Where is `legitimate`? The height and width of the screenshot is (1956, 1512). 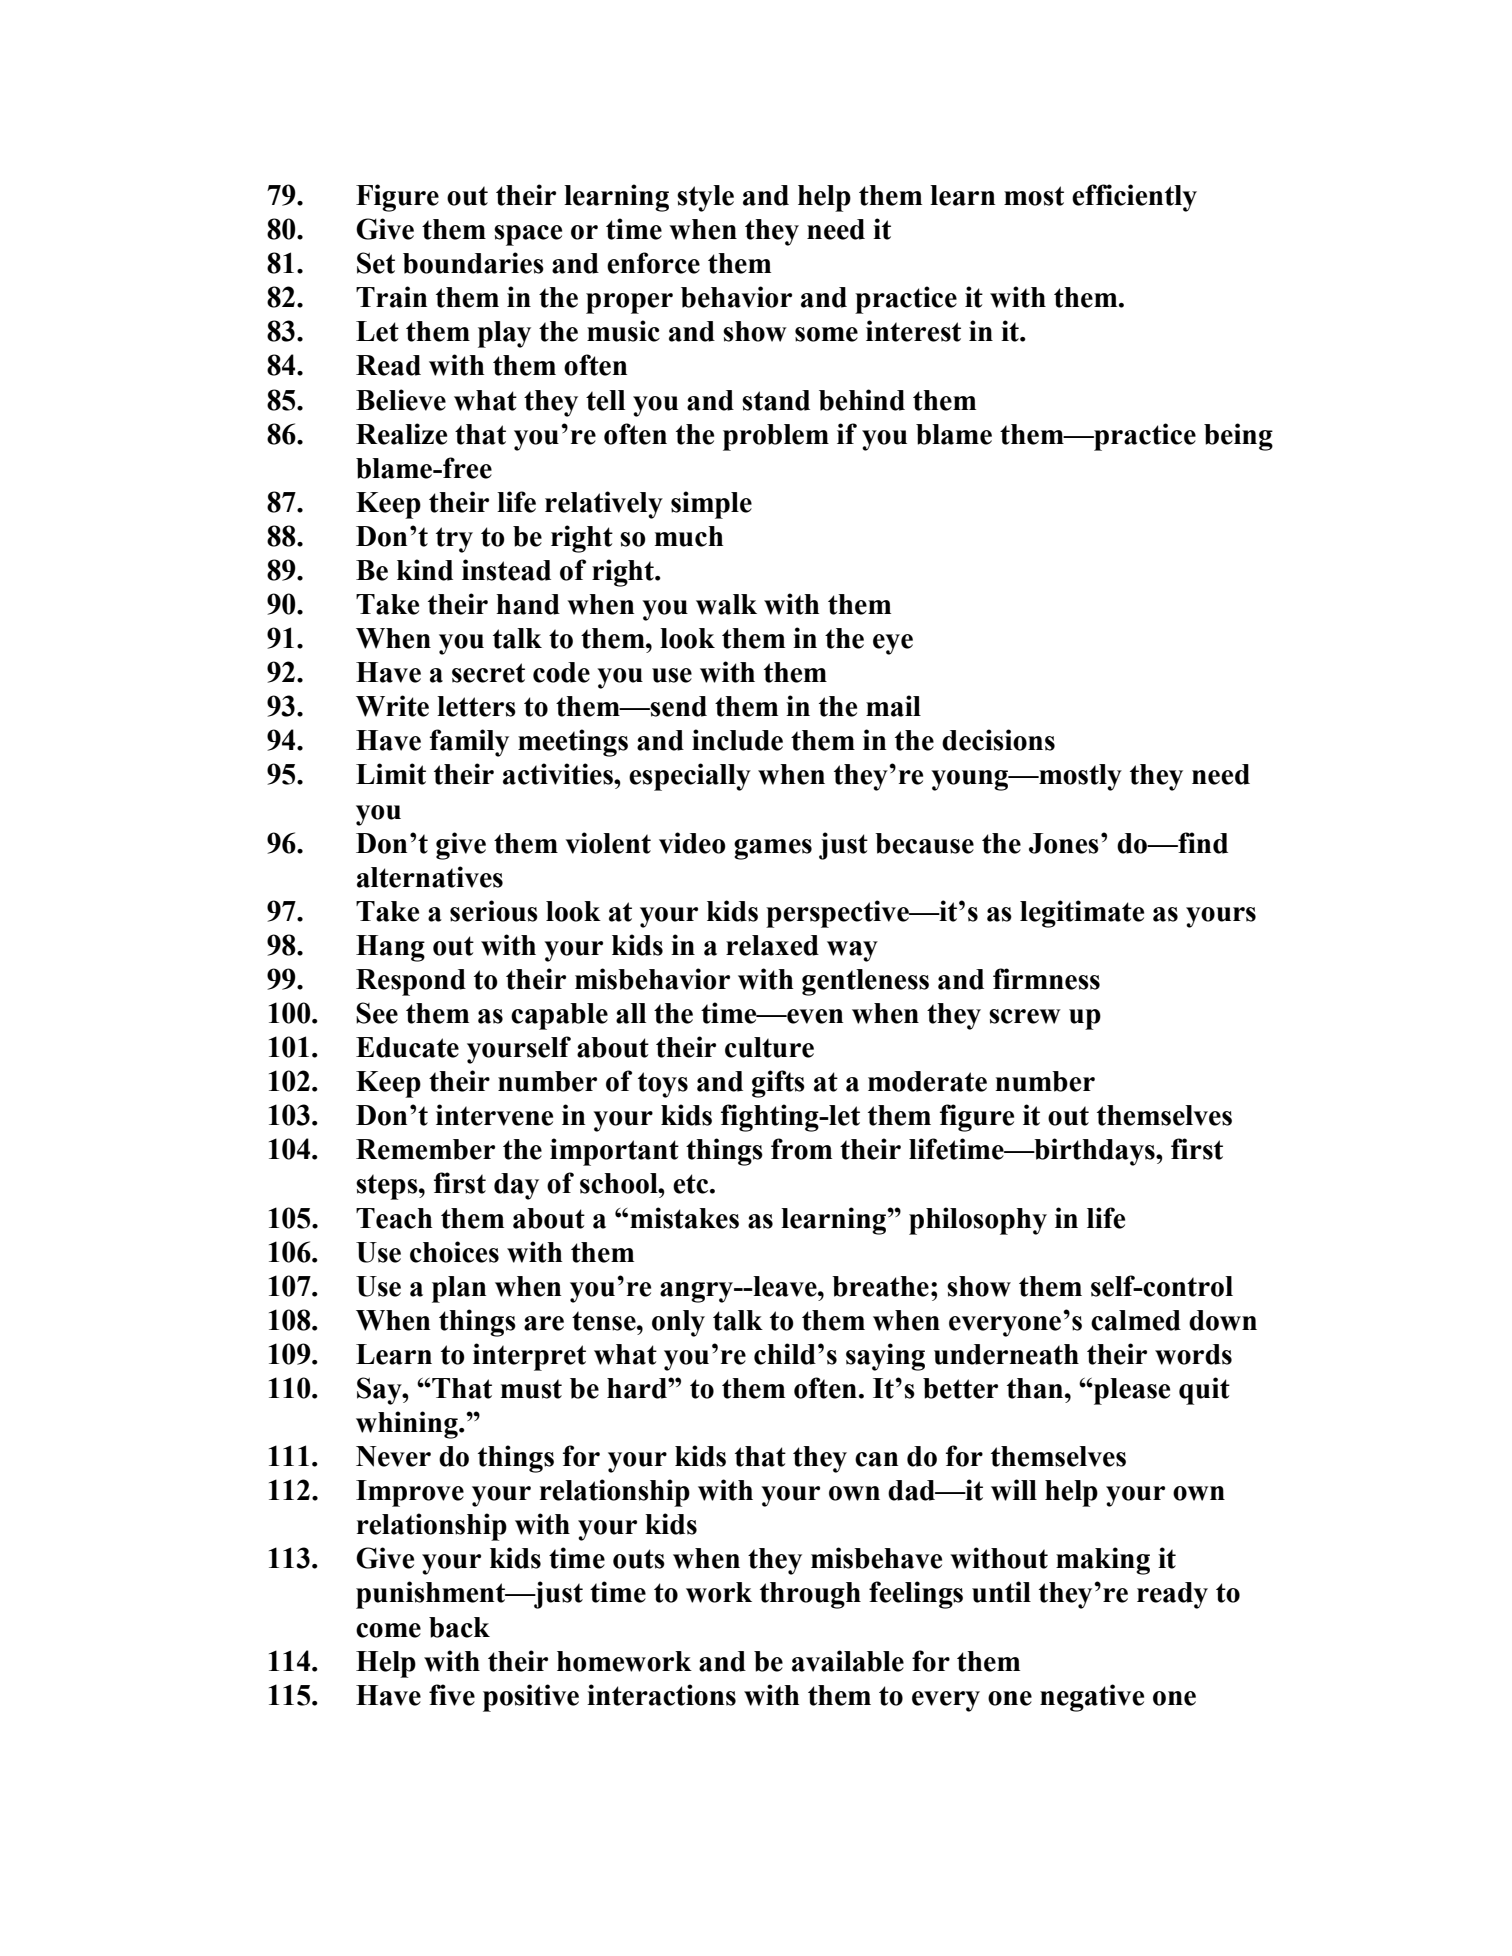
legitimate is located at coordinates (1082, 914).
